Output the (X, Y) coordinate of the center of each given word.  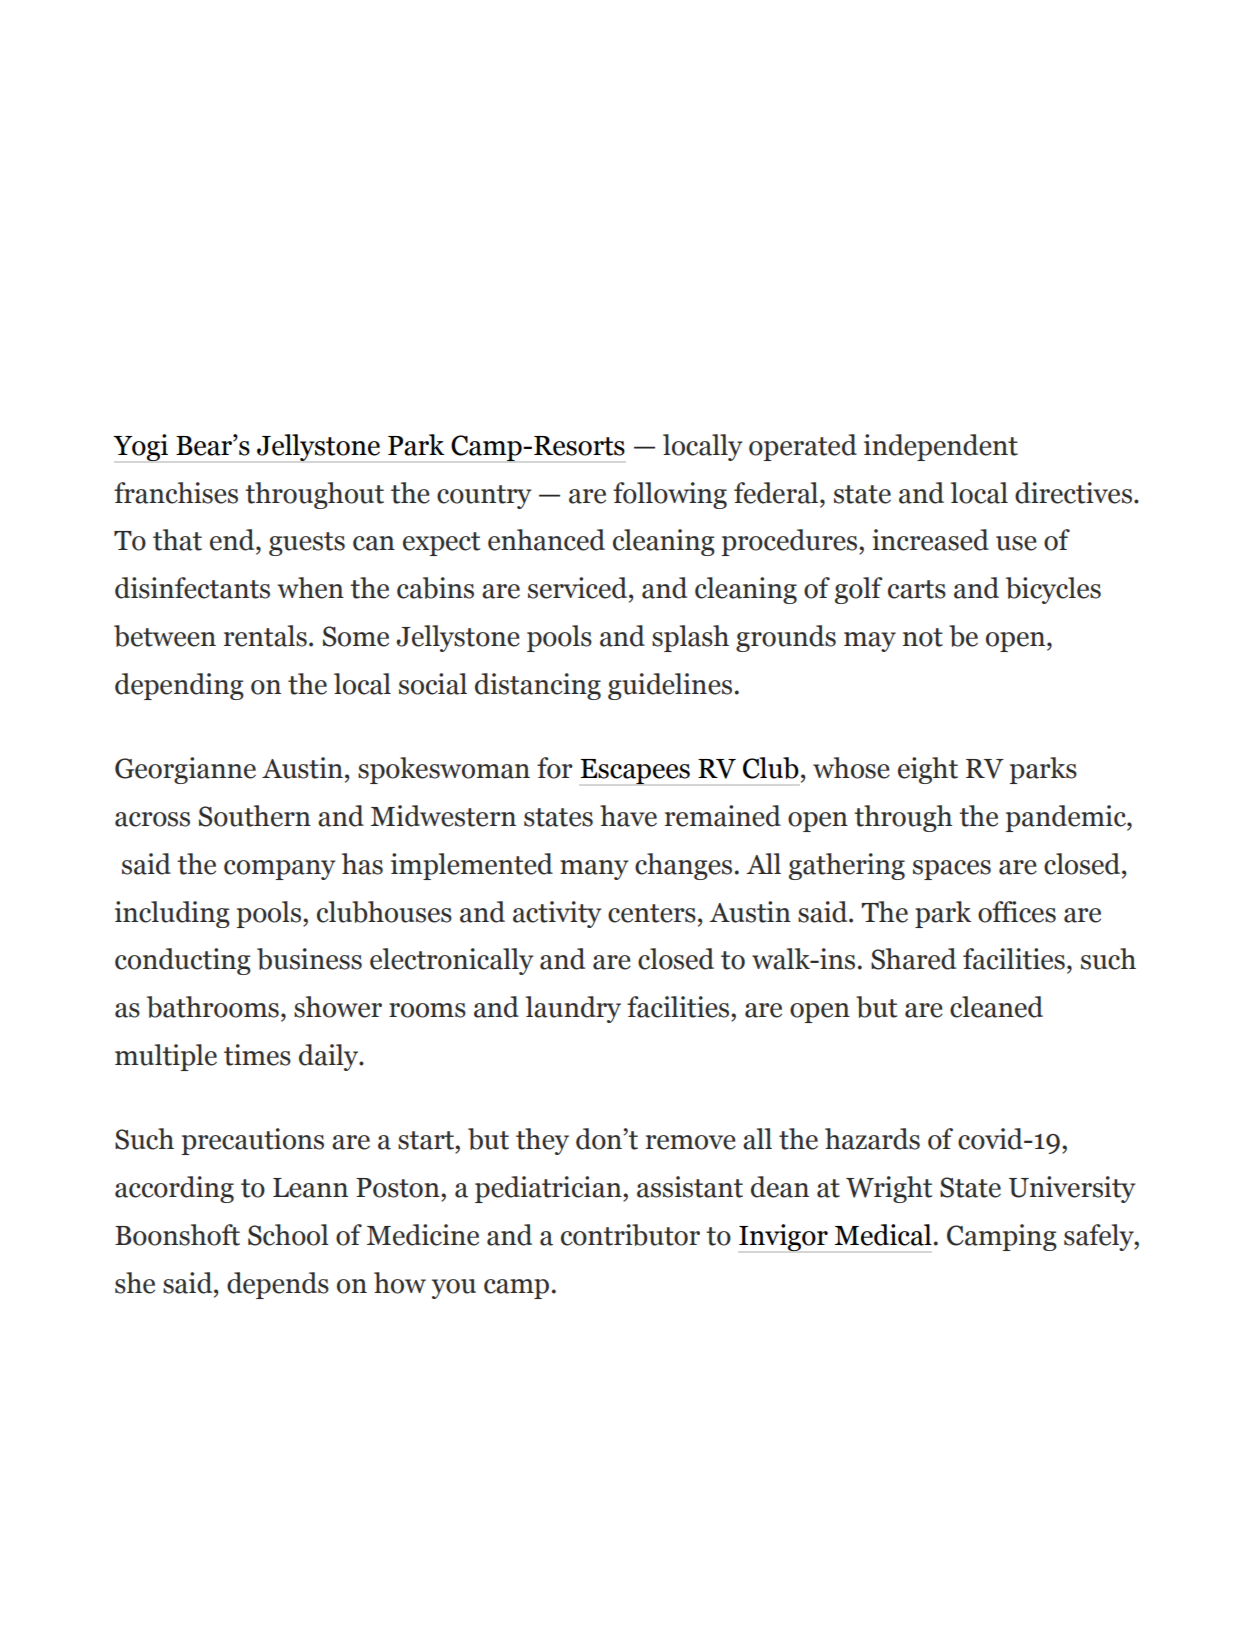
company (279, 870)
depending (179, 686)
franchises (176, 493)
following (670, 495)
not (923, 637)
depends (278, 1285)
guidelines (670, 686)
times (257, 1055)
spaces (952, 870)
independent (941, 447)
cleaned (996, 1007)
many (594, 870)
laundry (573, 1009)
